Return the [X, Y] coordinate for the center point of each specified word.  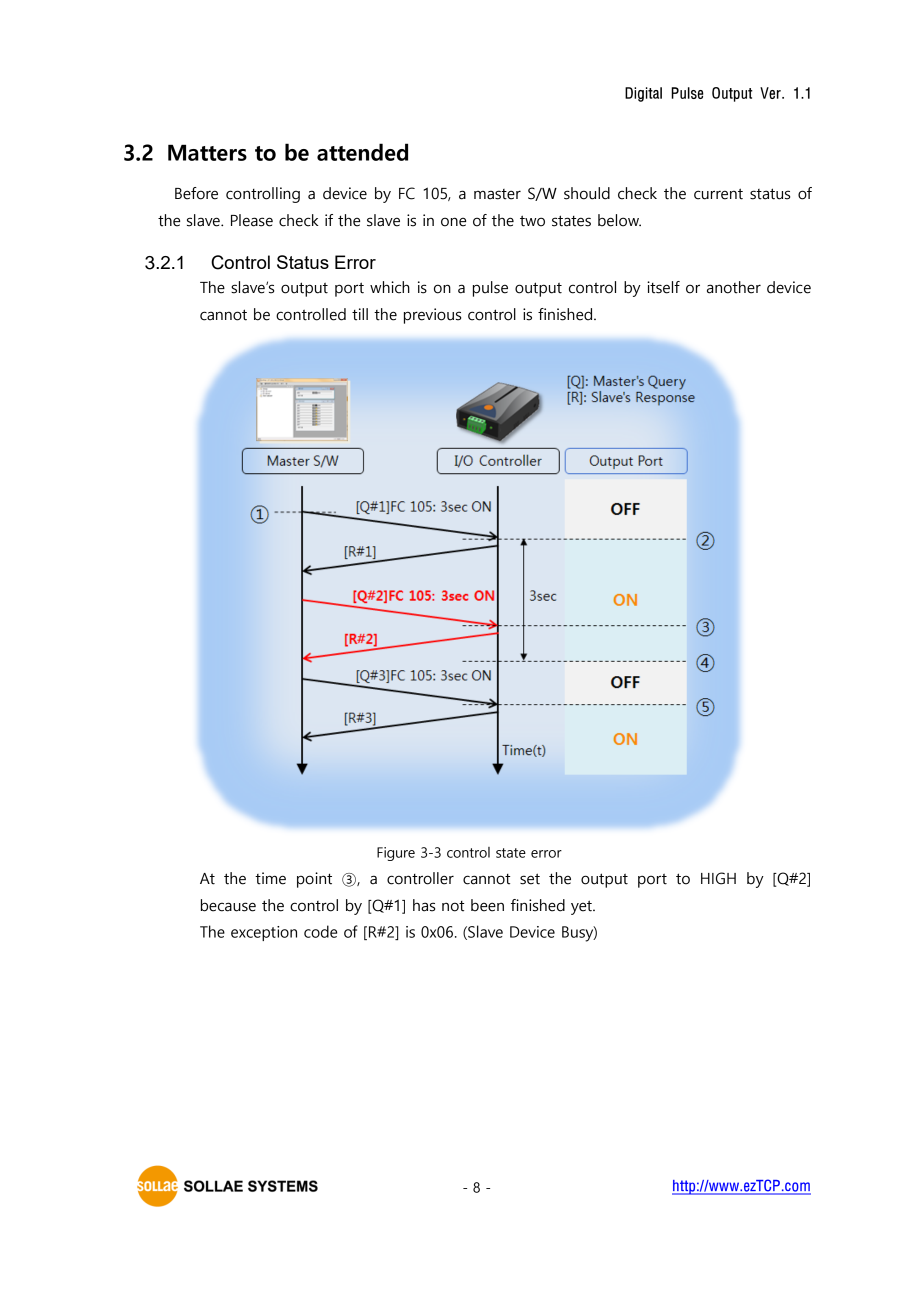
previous [432, 316]
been [487, 905]
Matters [207, 152]
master [497, 194]
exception [264, 933]
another [734, 287]
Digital [643, 94]
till [360, 314]
